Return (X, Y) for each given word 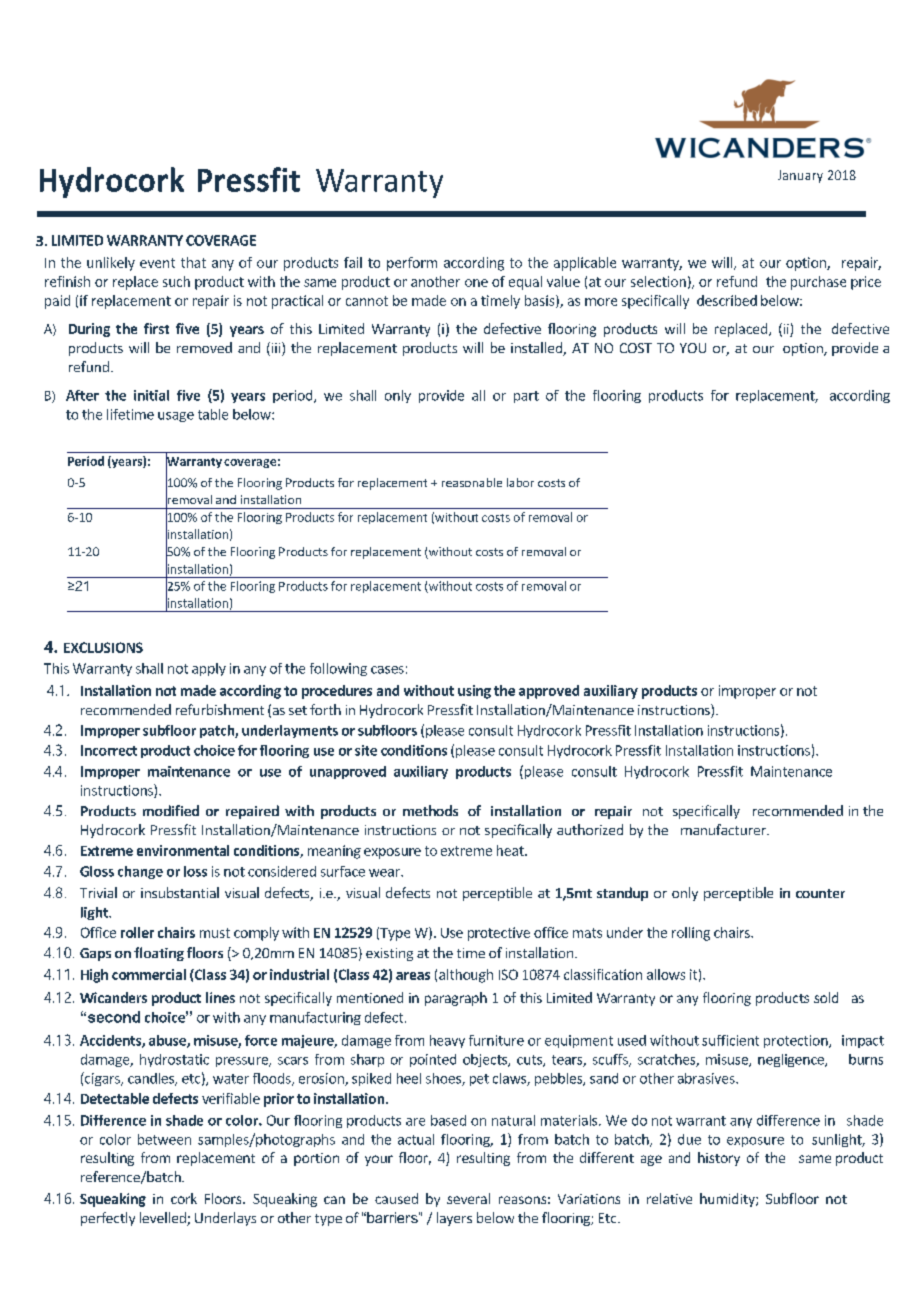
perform (412, 264)
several (468, 1198)
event (157, 263)
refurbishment (220, 709)
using (474, 692)
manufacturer (724, 829)
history (719, 1159)
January (800, 176)
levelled (164, 1219)
